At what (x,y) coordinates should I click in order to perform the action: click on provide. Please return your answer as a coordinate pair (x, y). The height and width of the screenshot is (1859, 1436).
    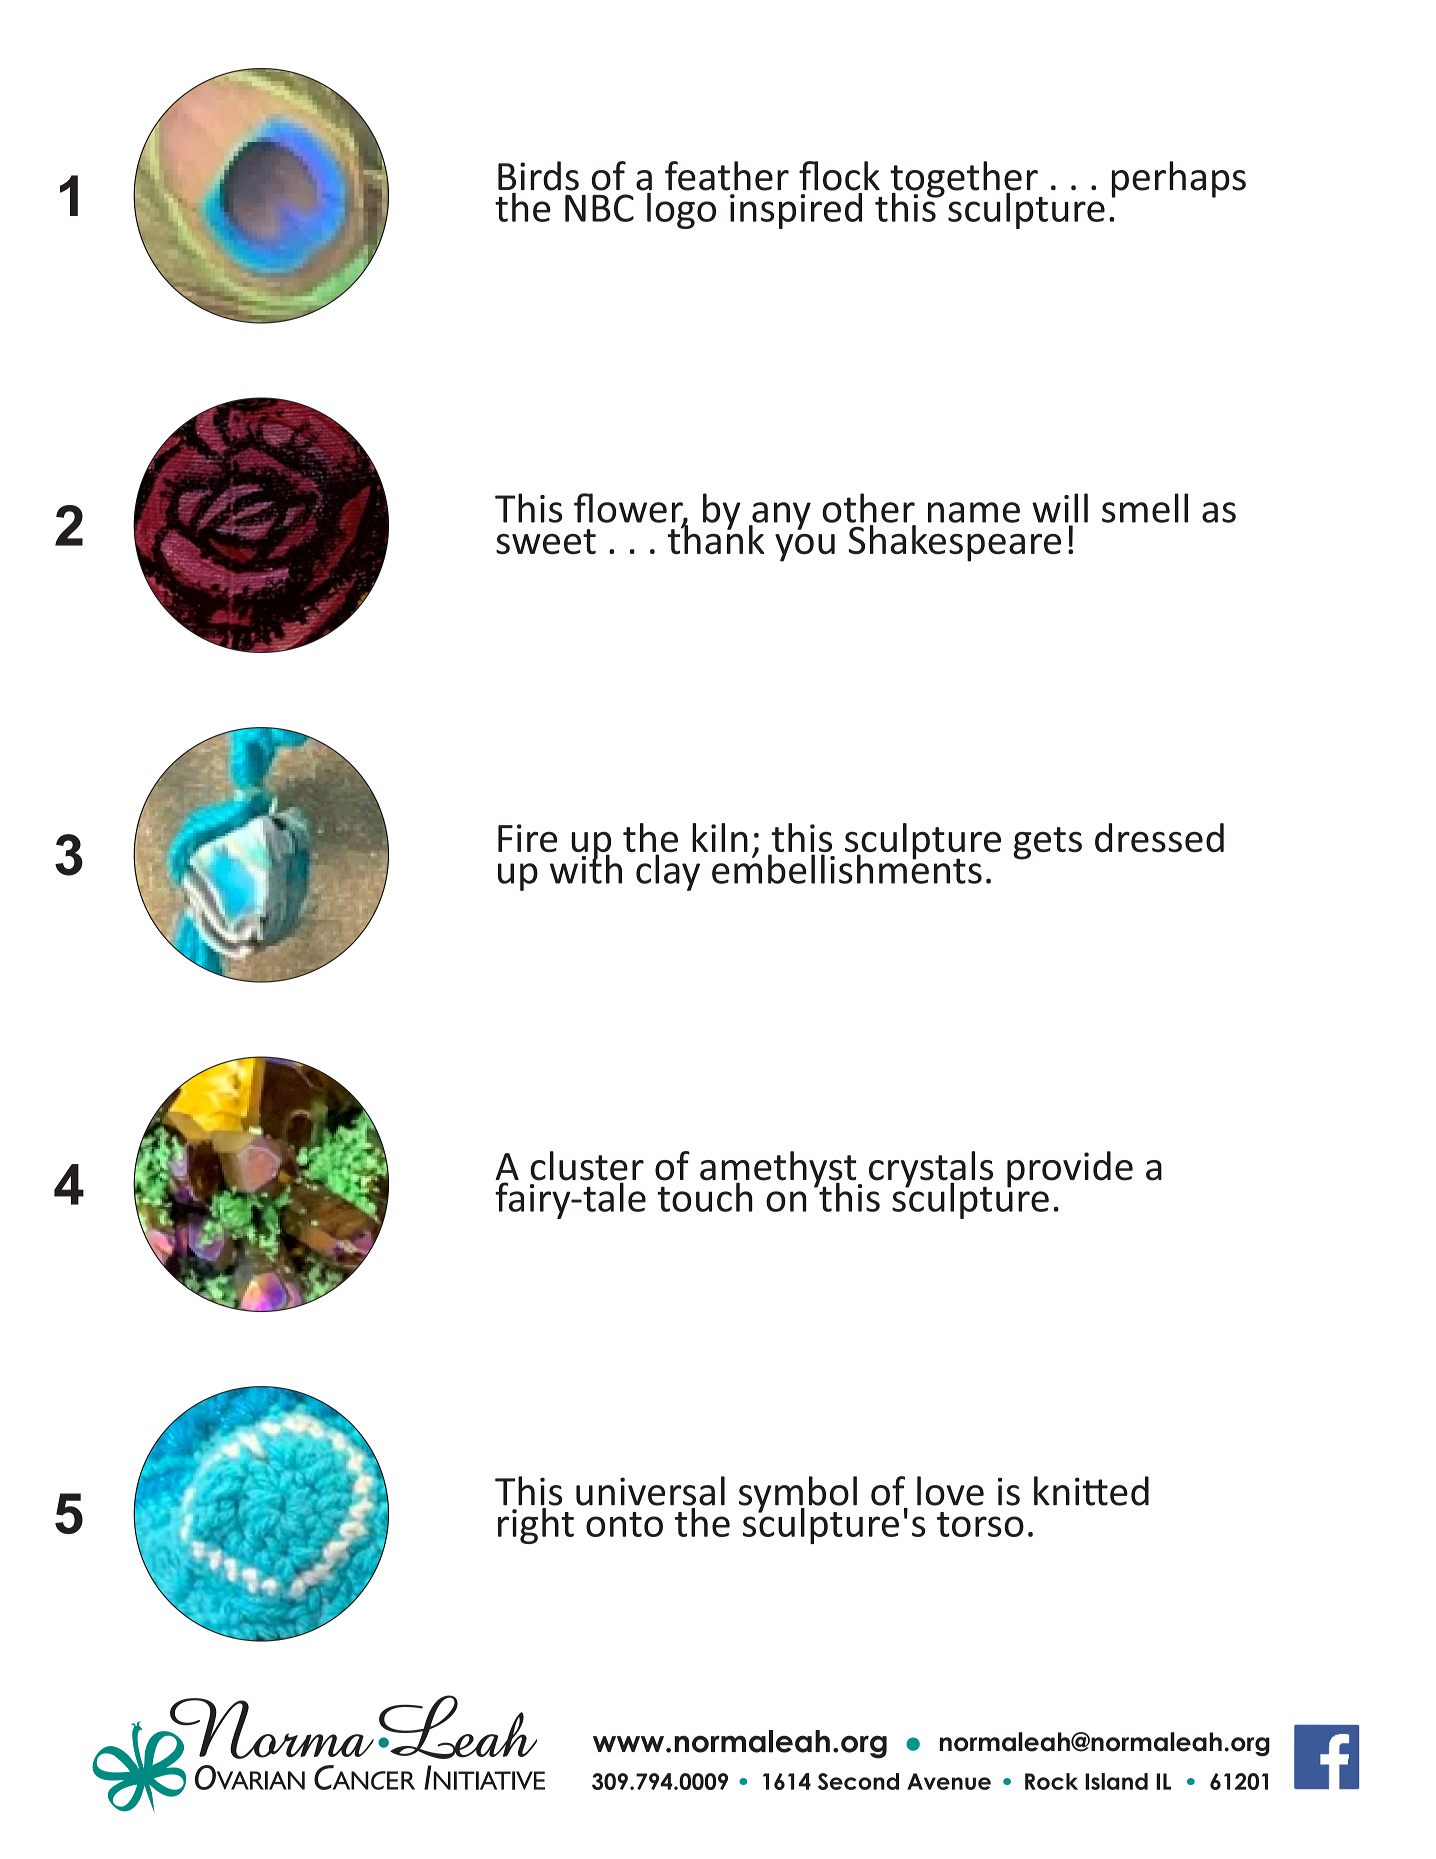
    Looking at the image, I should click on (1070, 1169).
